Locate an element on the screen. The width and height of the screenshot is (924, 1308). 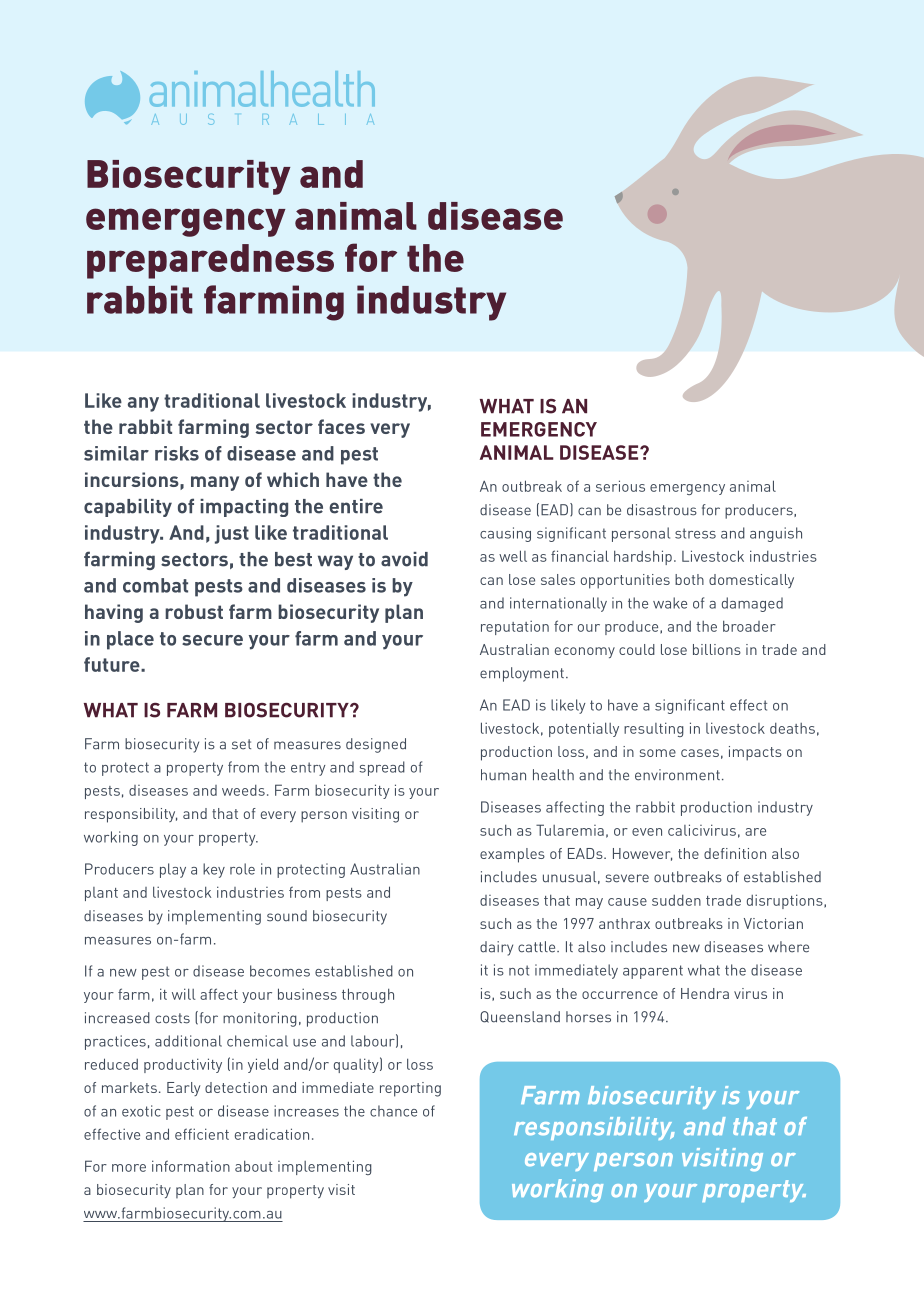
chance is located at coordinates (393, 1111).
